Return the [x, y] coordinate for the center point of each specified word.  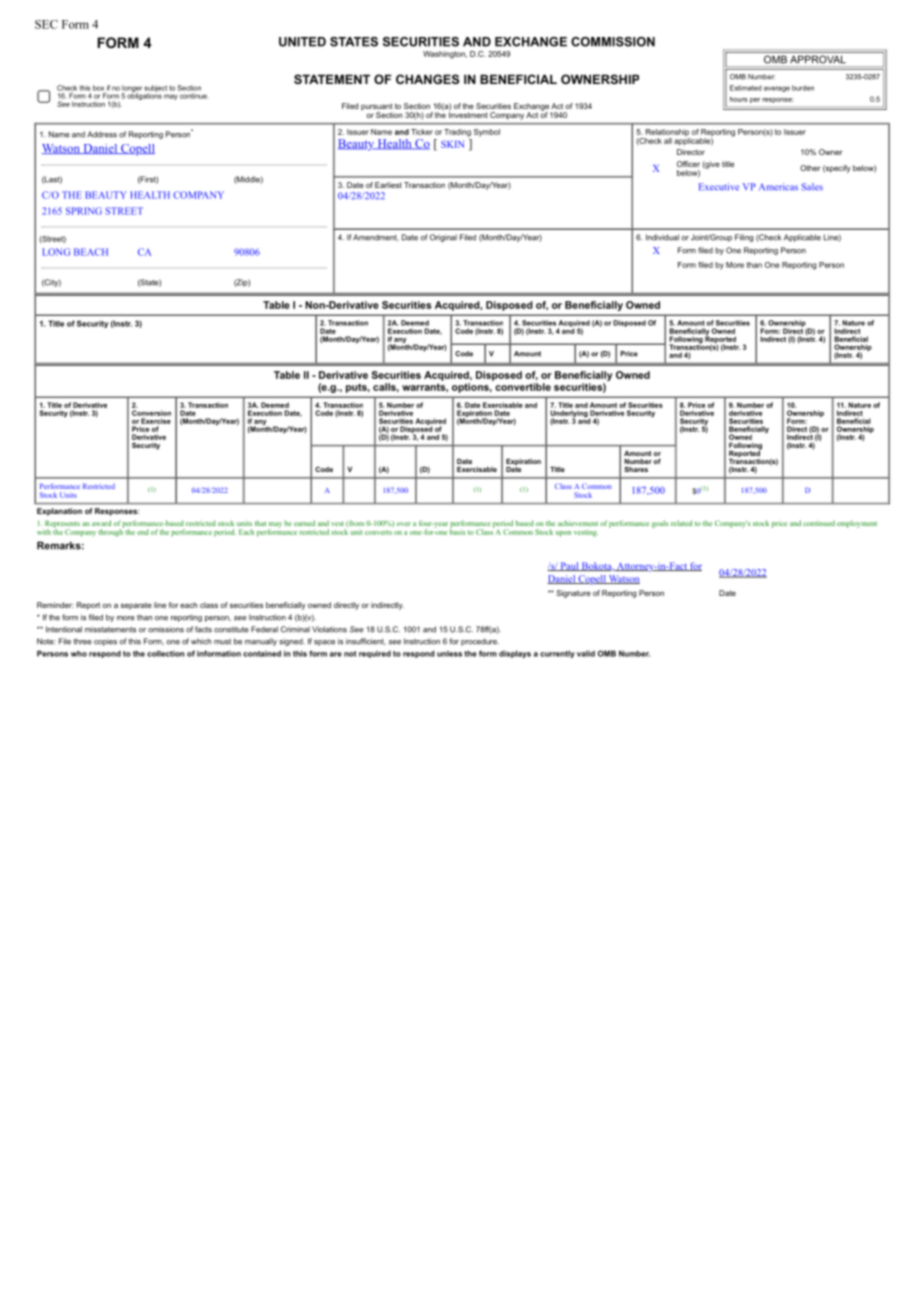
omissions [166, 629]
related [681, 523]
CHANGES [427, 79]
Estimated [746, 88]
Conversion [151, 413]
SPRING [84, 211]
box [98, 88]
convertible [523, 387]
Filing [744, 238]
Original [443, 238]
